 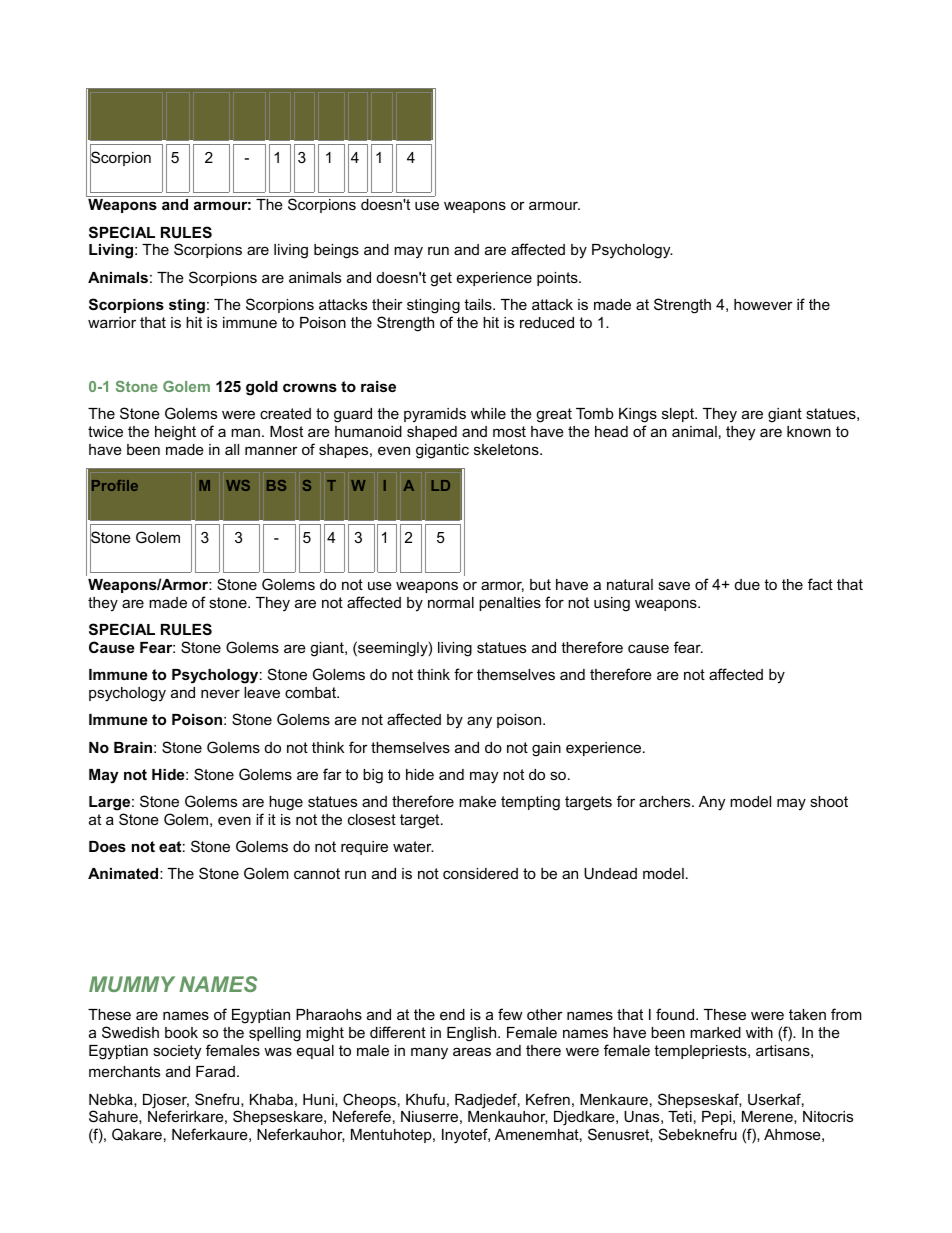 I want to click on however, so click(x=763, y=304).
